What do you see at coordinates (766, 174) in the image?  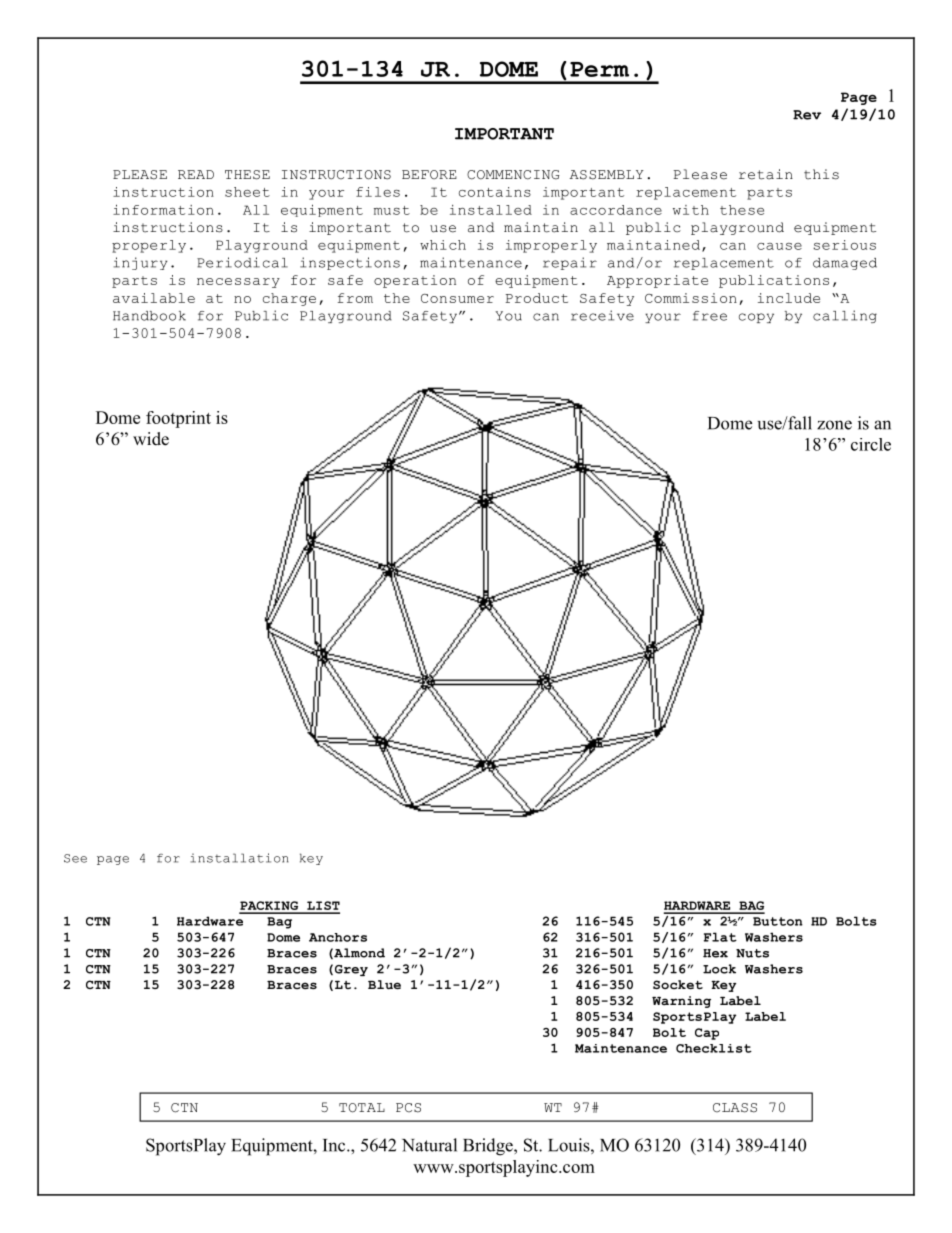 I see `retain` at bounding box center [766, 174].
